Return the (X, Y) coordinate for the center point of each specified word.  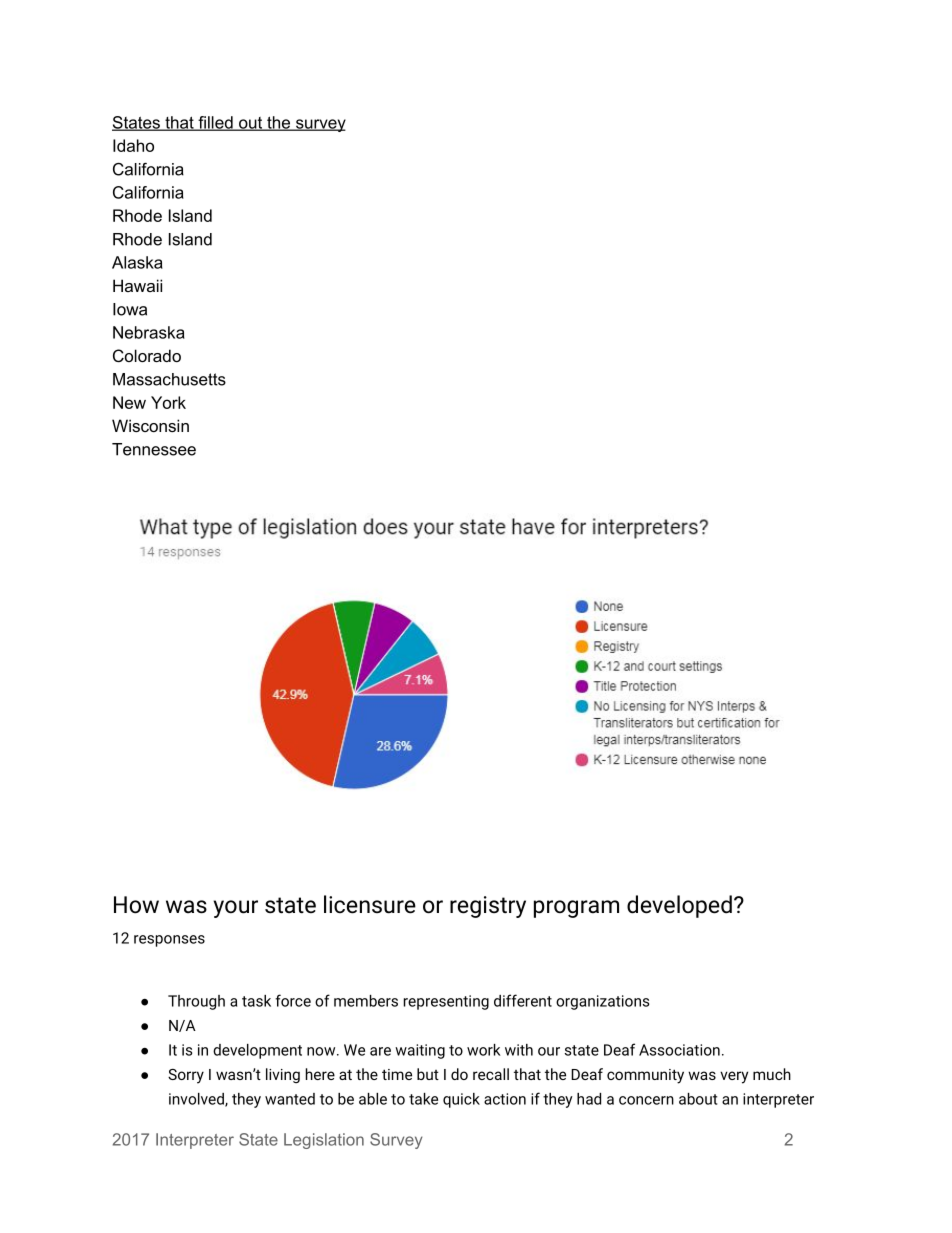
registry (488, 907)
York (168, 402)
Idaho (133, 145)
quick (461, 1100)
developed (679, 906)
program (576, 909)
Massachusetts (169, 379)
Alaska (137, 262)
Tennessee (154, 449)
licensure (370, 904)
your (235, 909)
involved (197, 1100)
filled (215, 123)
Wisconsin (150, 425)
